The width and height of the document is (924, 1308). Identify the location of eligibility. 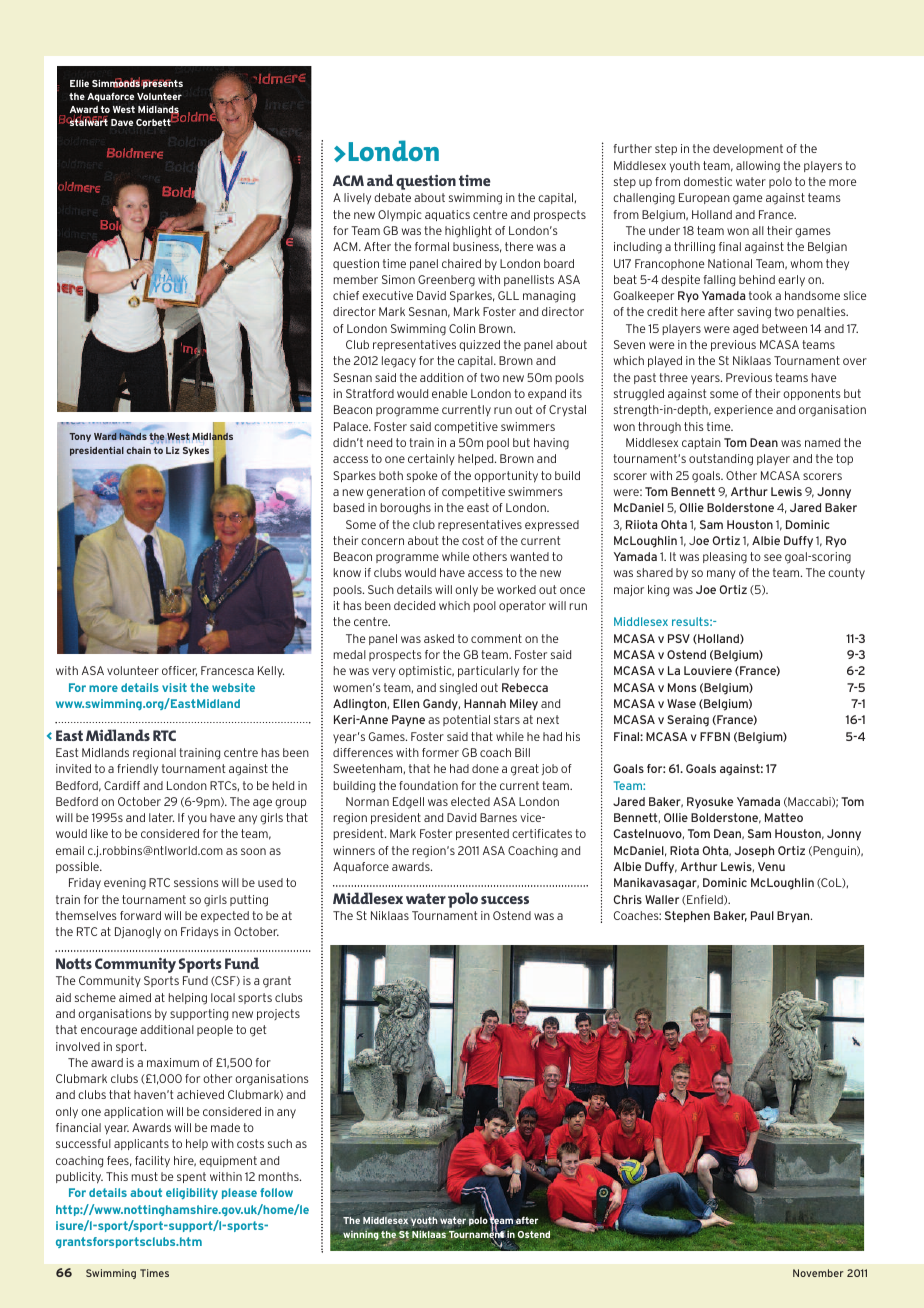
(192, 1193).
